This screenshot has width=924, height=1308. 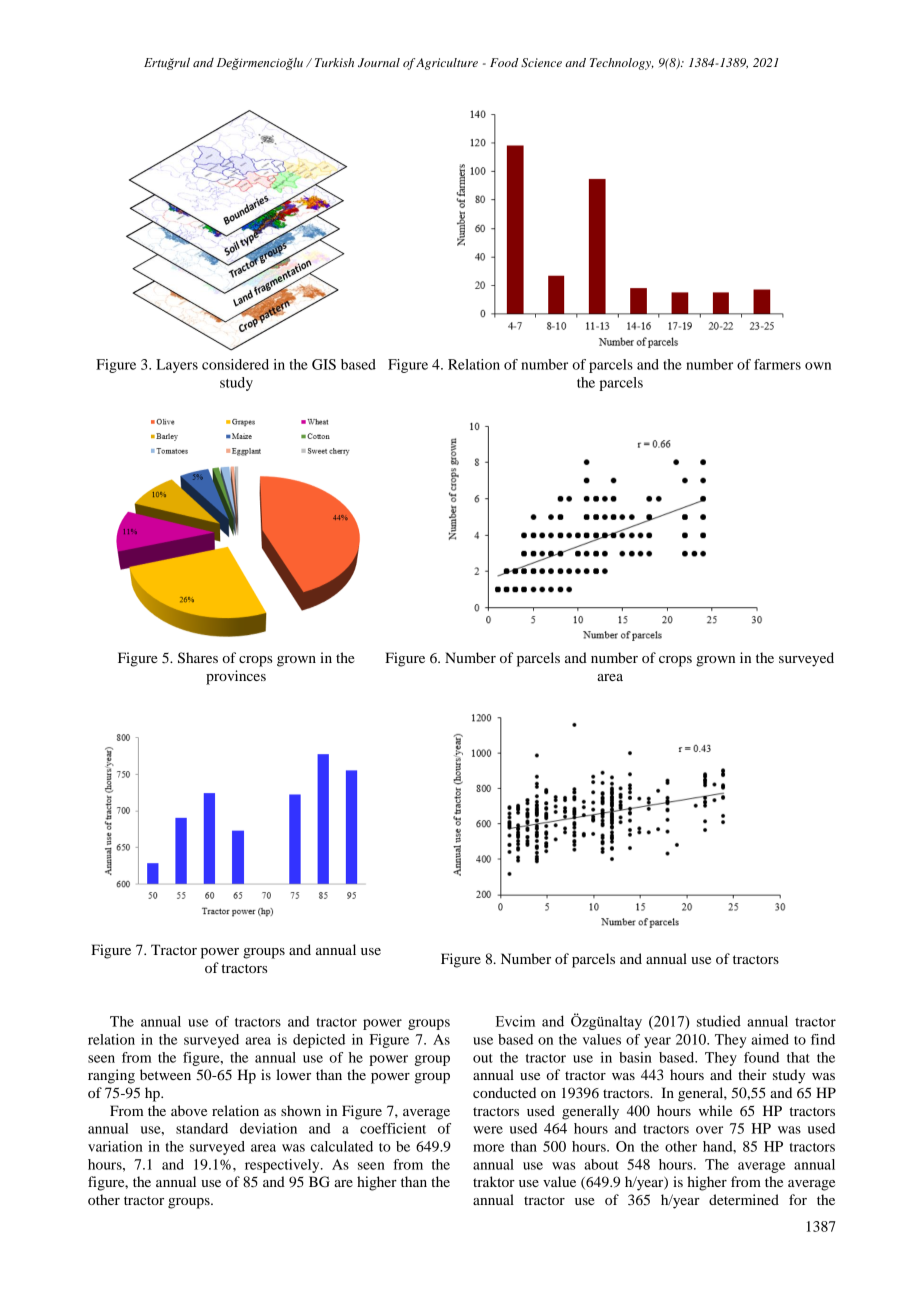 I want to click on Science, so click(x=541, y=63).
